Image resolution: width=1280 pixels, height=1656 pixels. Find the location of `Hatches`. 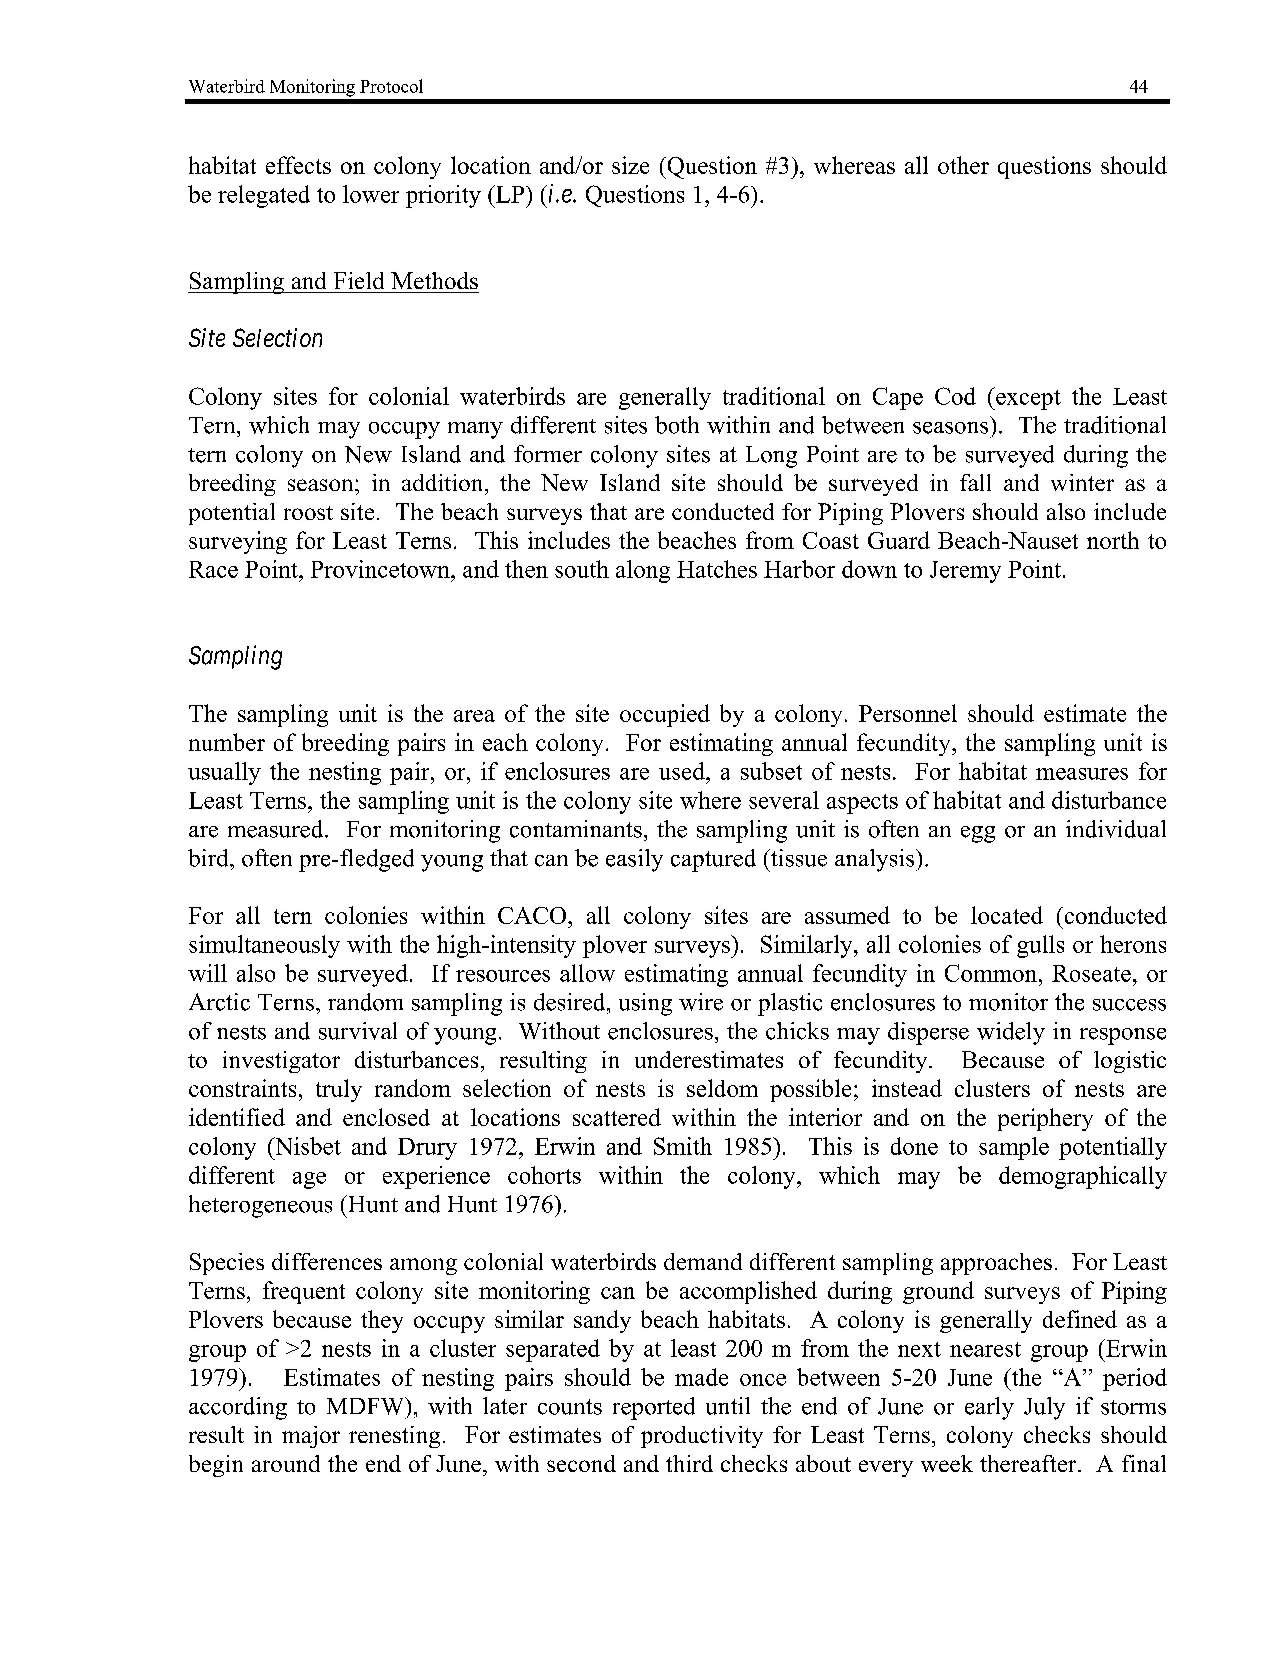

Hatches is located at coordinates (717, 569).
